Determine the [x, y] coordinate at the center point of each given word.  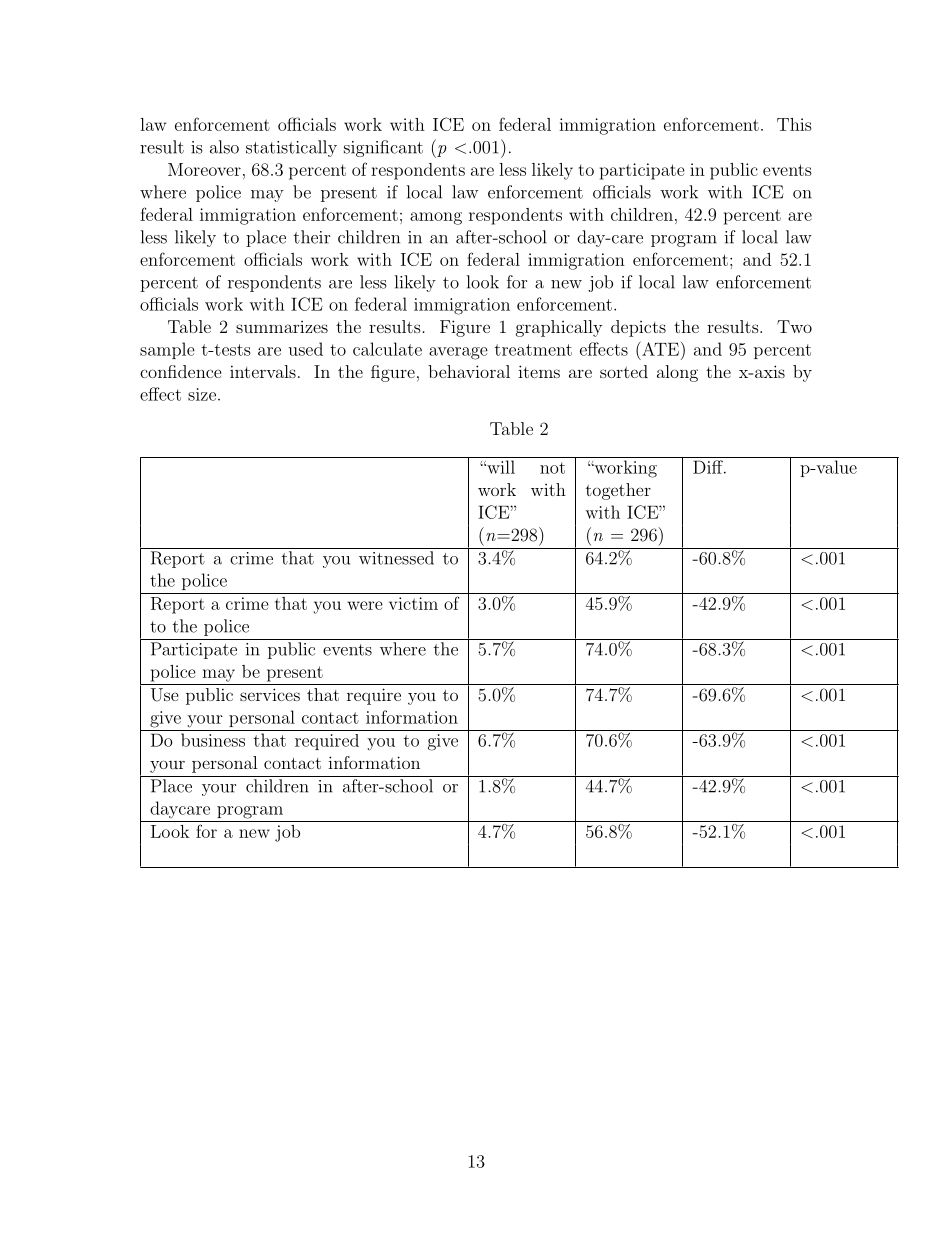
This [794, 124]
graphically [559, 328]
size [202, 394]
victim [413, 603]
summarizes [282, 327]
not [552, 468]
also [224, 147]
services [270, 694]
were [365, 605]
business [213, 740]
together [618, 491]
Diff [709, 467]
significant [383, 148]
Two [794, 326]
